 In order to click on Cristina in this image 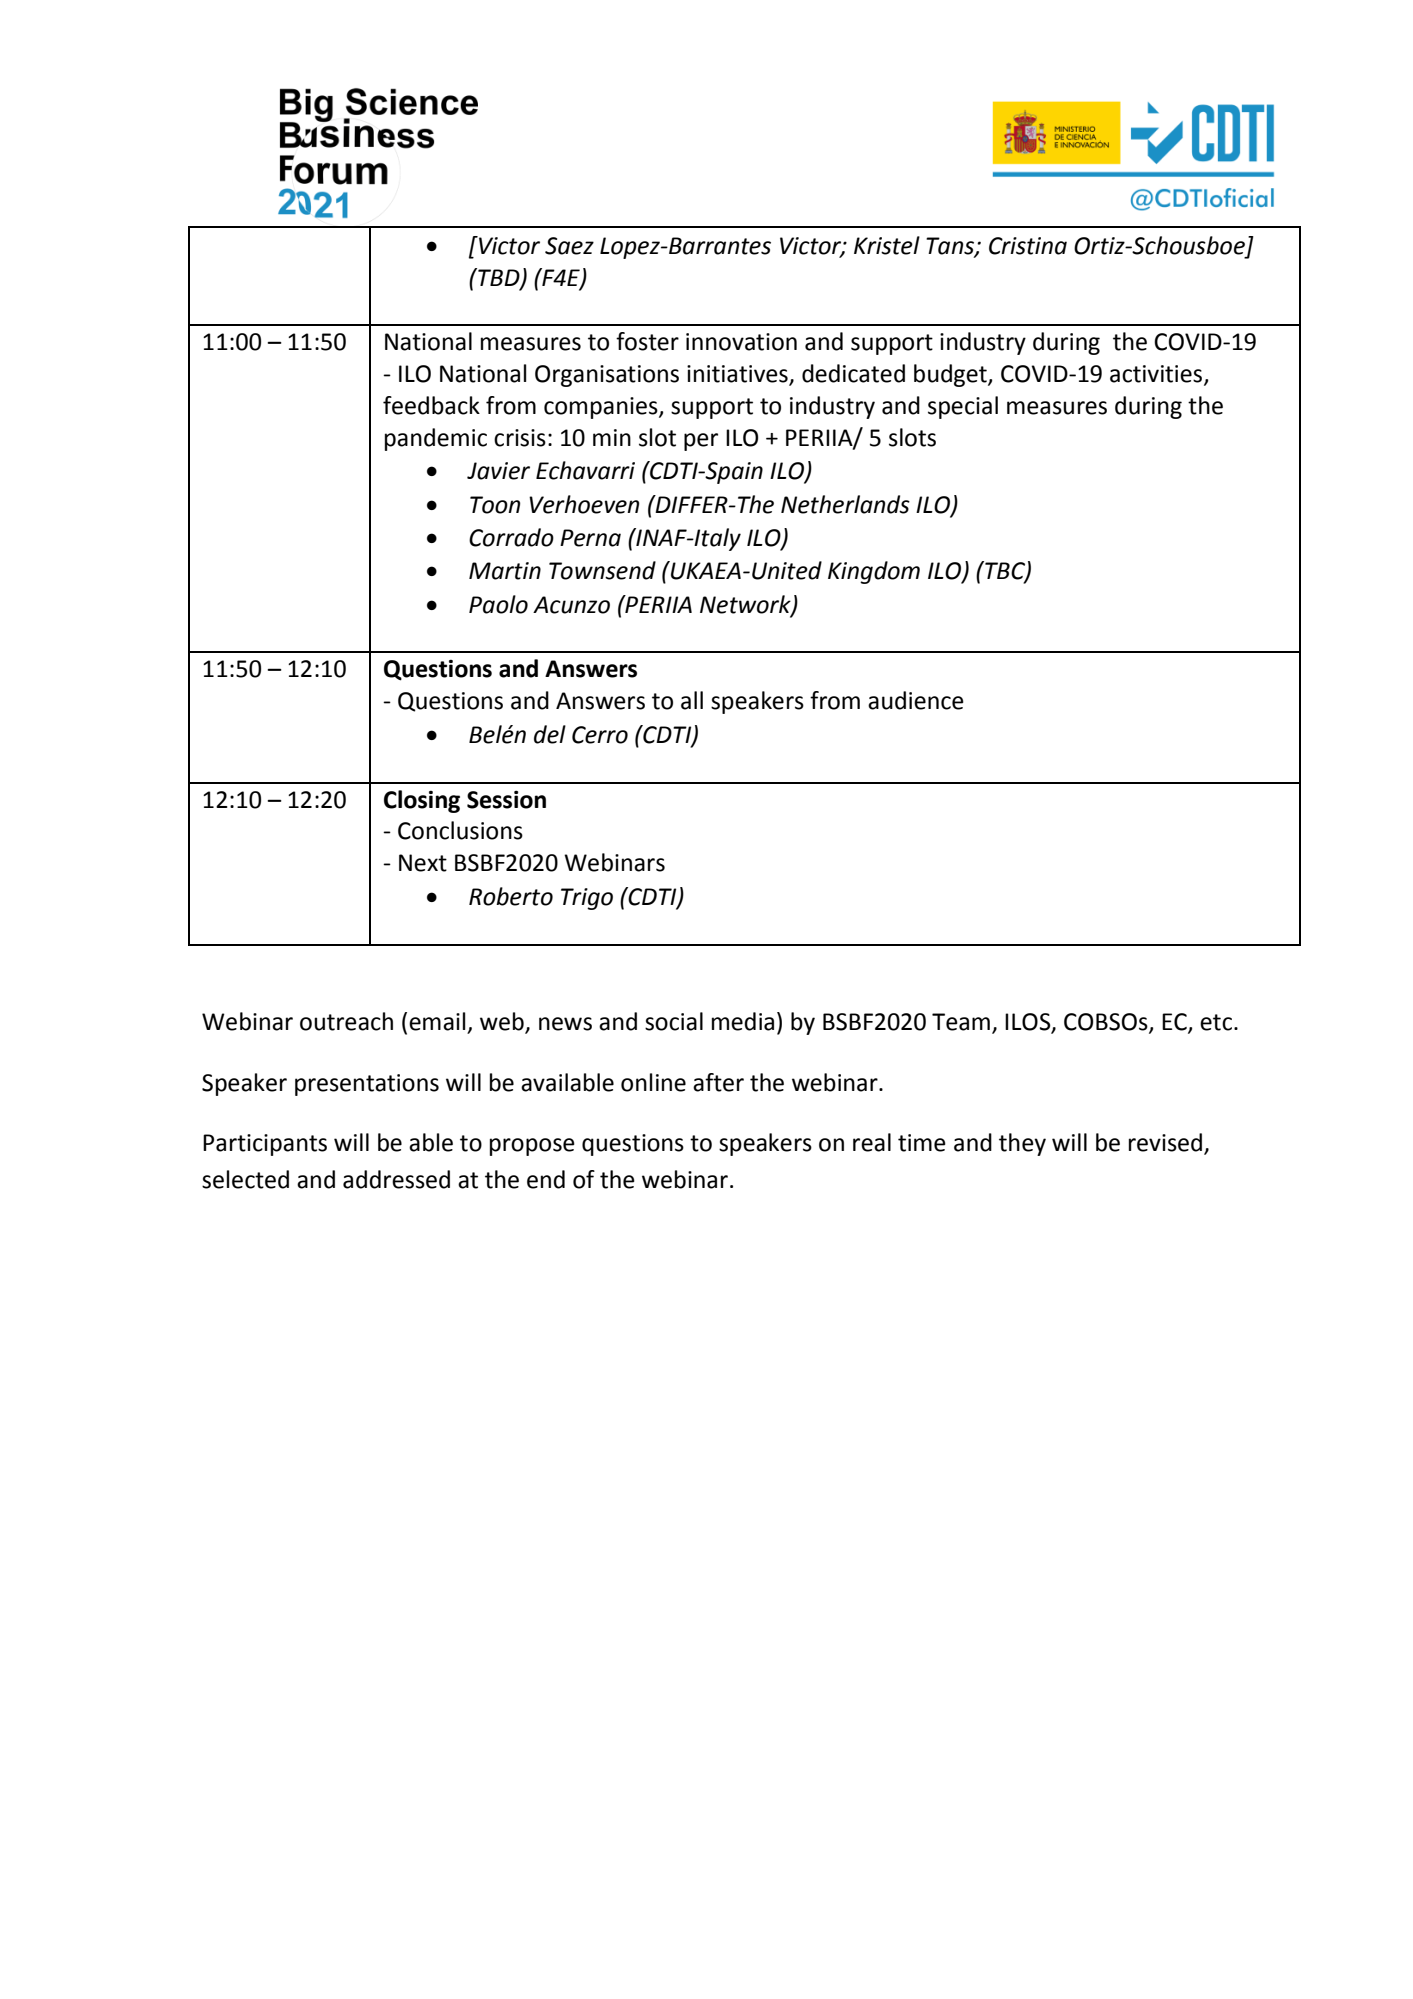, I will do `click(1028, 246)`.
